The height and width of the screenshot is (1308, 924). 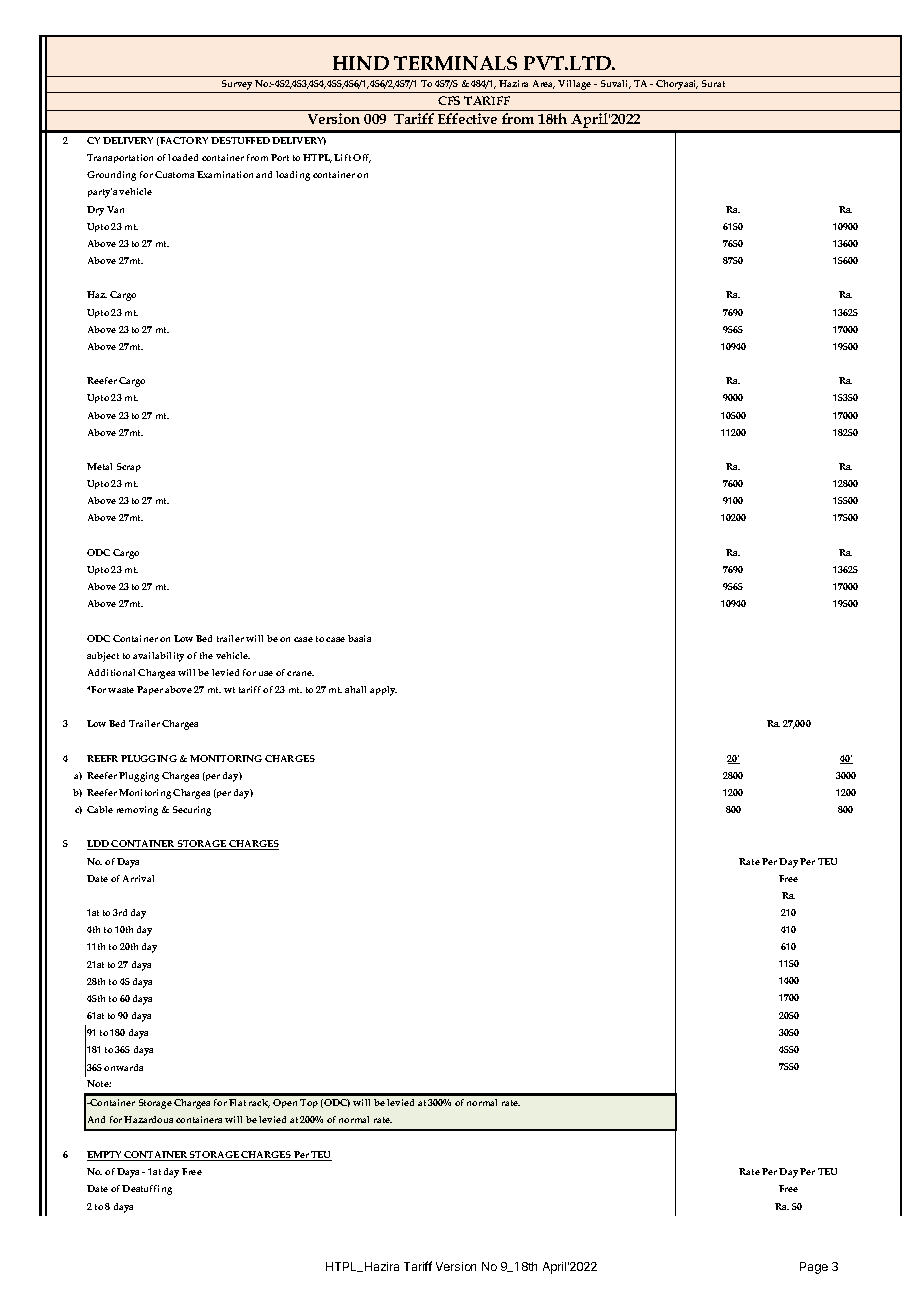 I want to click on Top, so click(x=309, y=1103).
